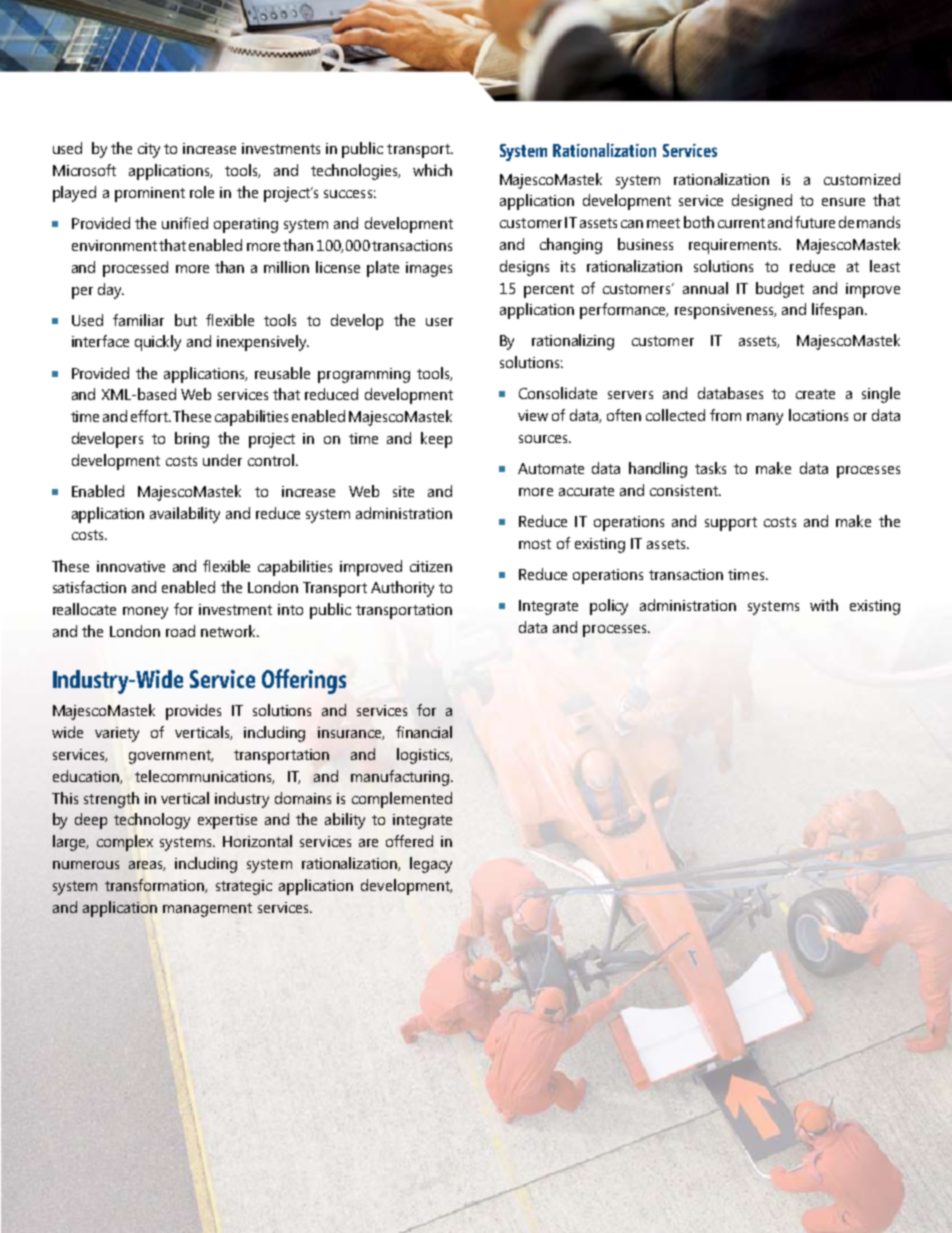 The image size is (952, 1233). Describe the element at coordinates (535, 544) in the page. I see `most` at that location.
